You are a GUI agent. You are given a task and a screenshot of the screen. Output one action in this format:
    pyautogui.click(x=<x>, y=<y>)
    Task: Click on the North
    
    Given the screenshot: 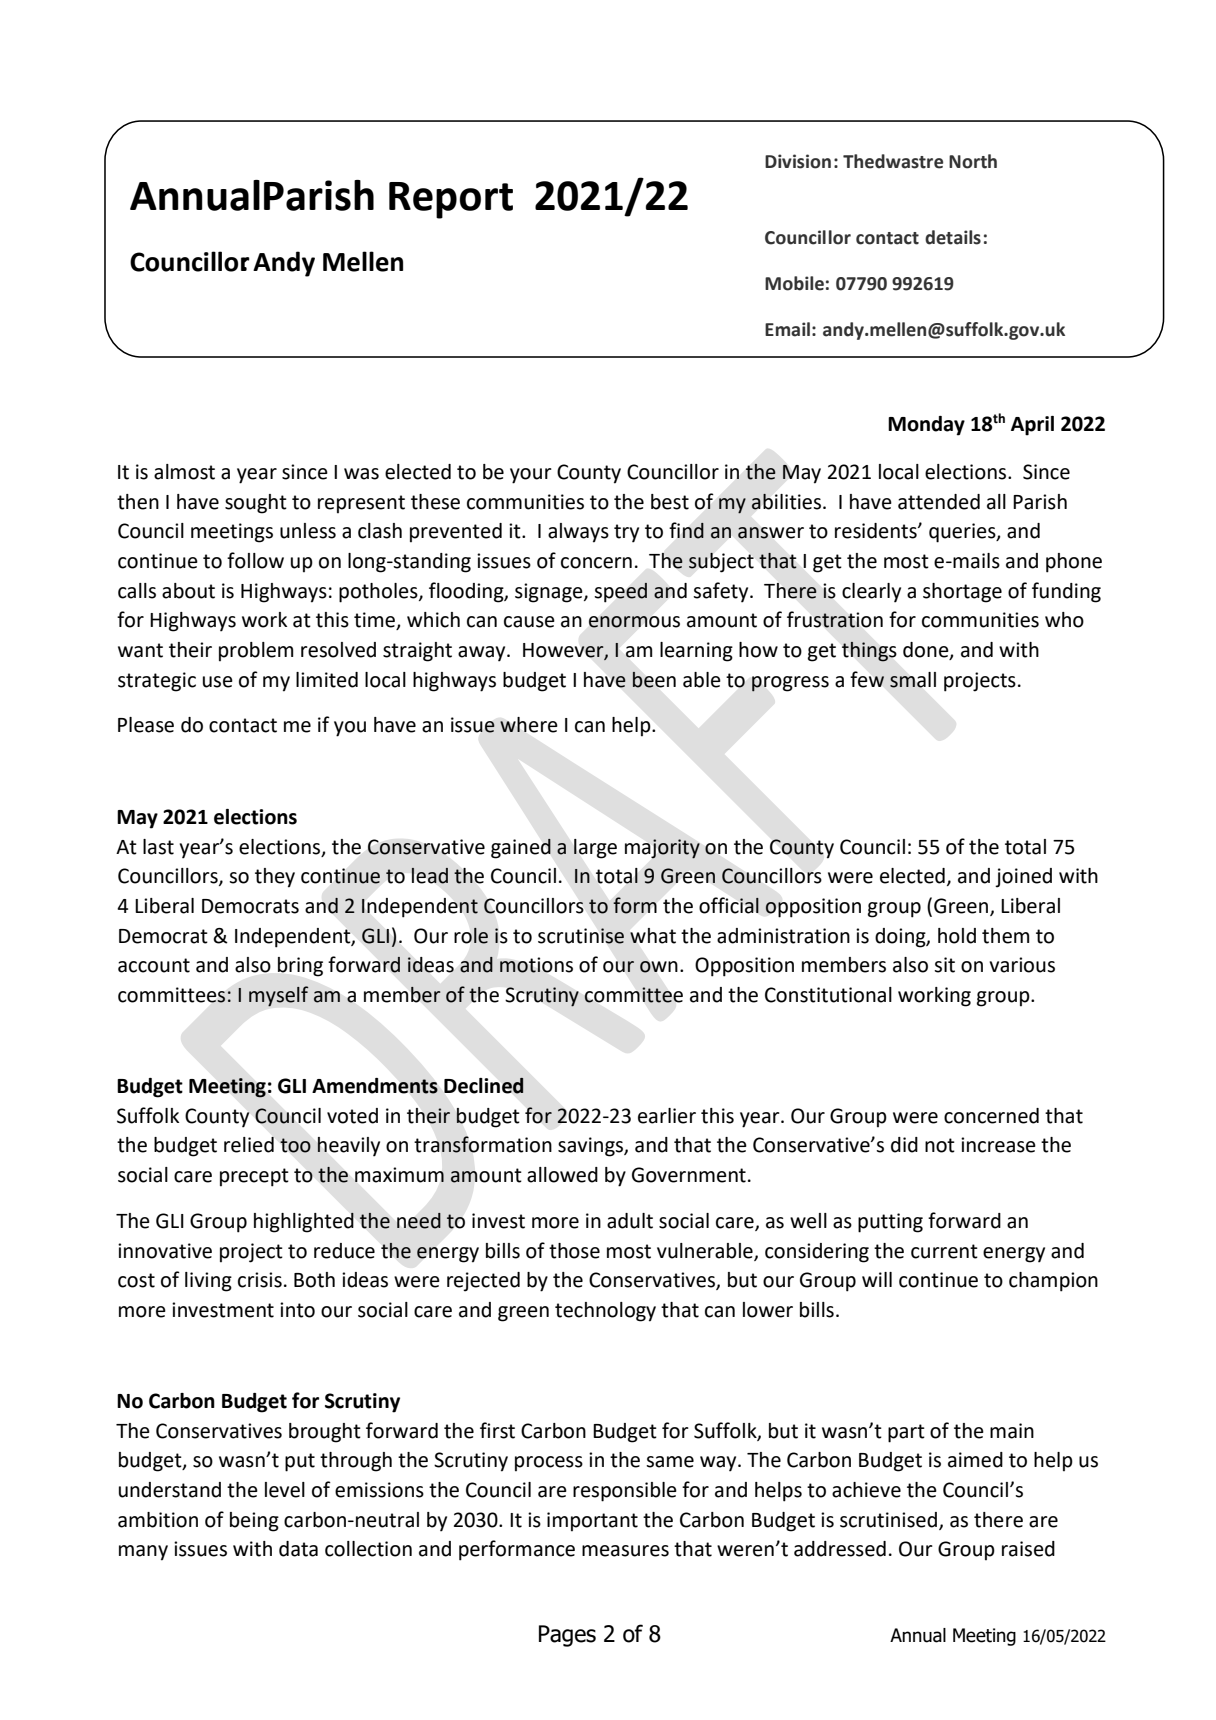 What is the action you would take?
    pyautogui.click(x=973, y=161)
